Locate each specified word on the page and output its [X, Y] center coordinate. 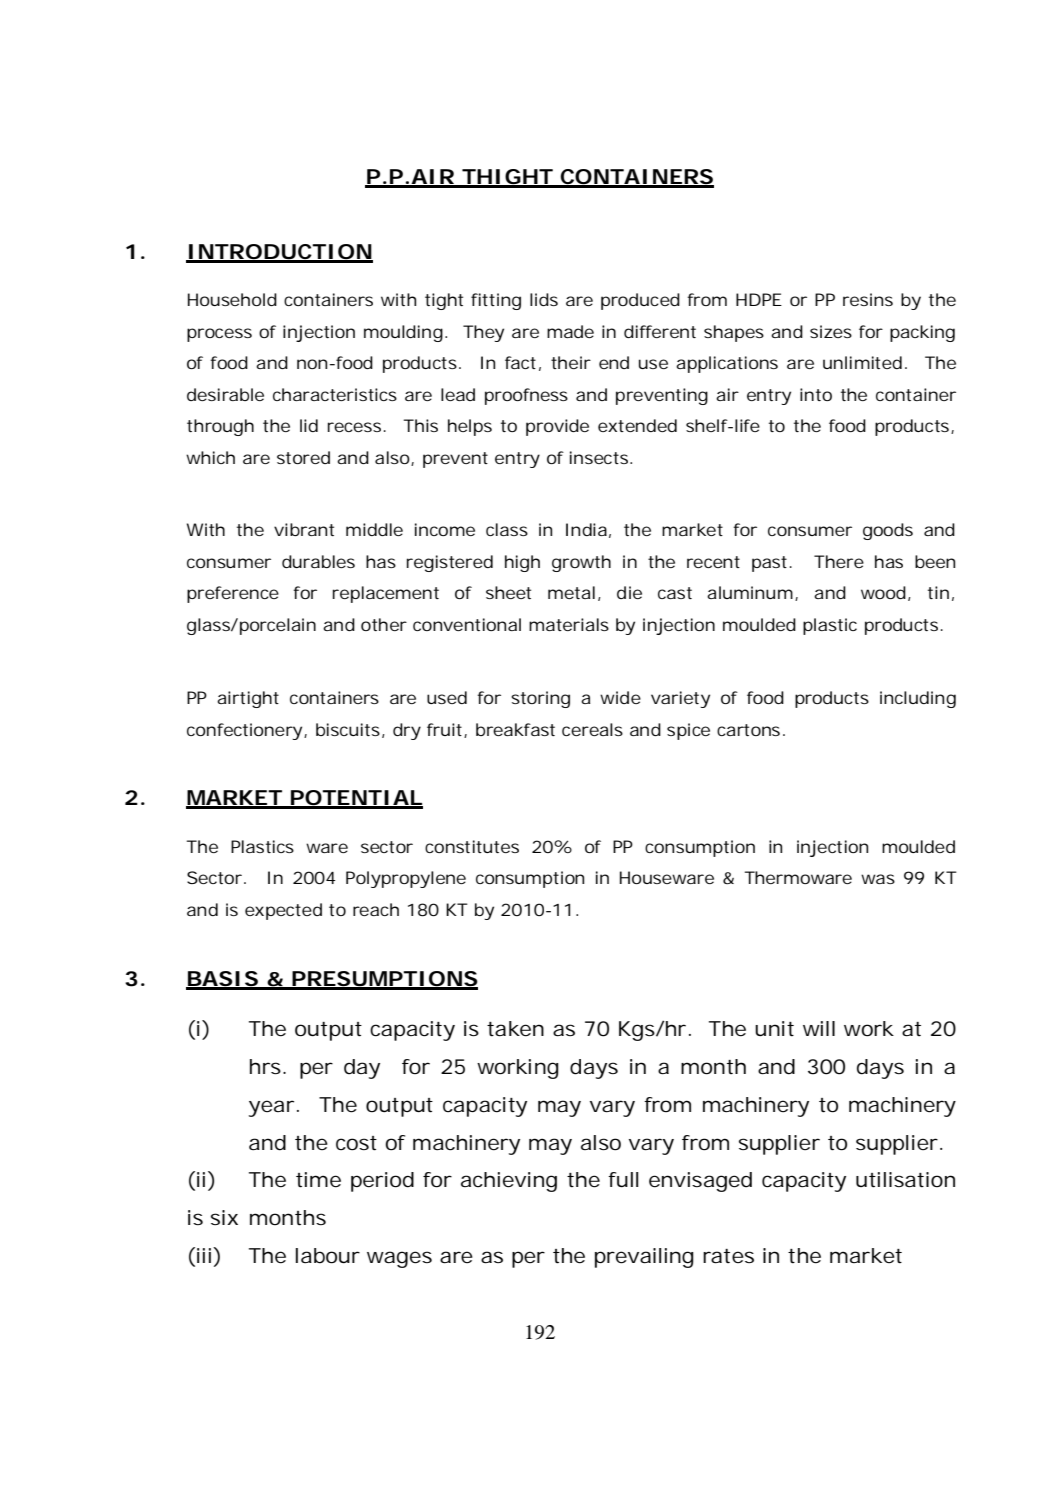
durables [318, 561]
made [570, 331]
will [819, 1028]
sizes [831, 331]
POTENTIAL [356, 799]
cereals [592, 729]
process [219, 335]
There [839, 561]
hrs [267, 1067]
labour [328, 1256]
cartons [748, 730]
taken [515, 1029]
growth [581, 563]
